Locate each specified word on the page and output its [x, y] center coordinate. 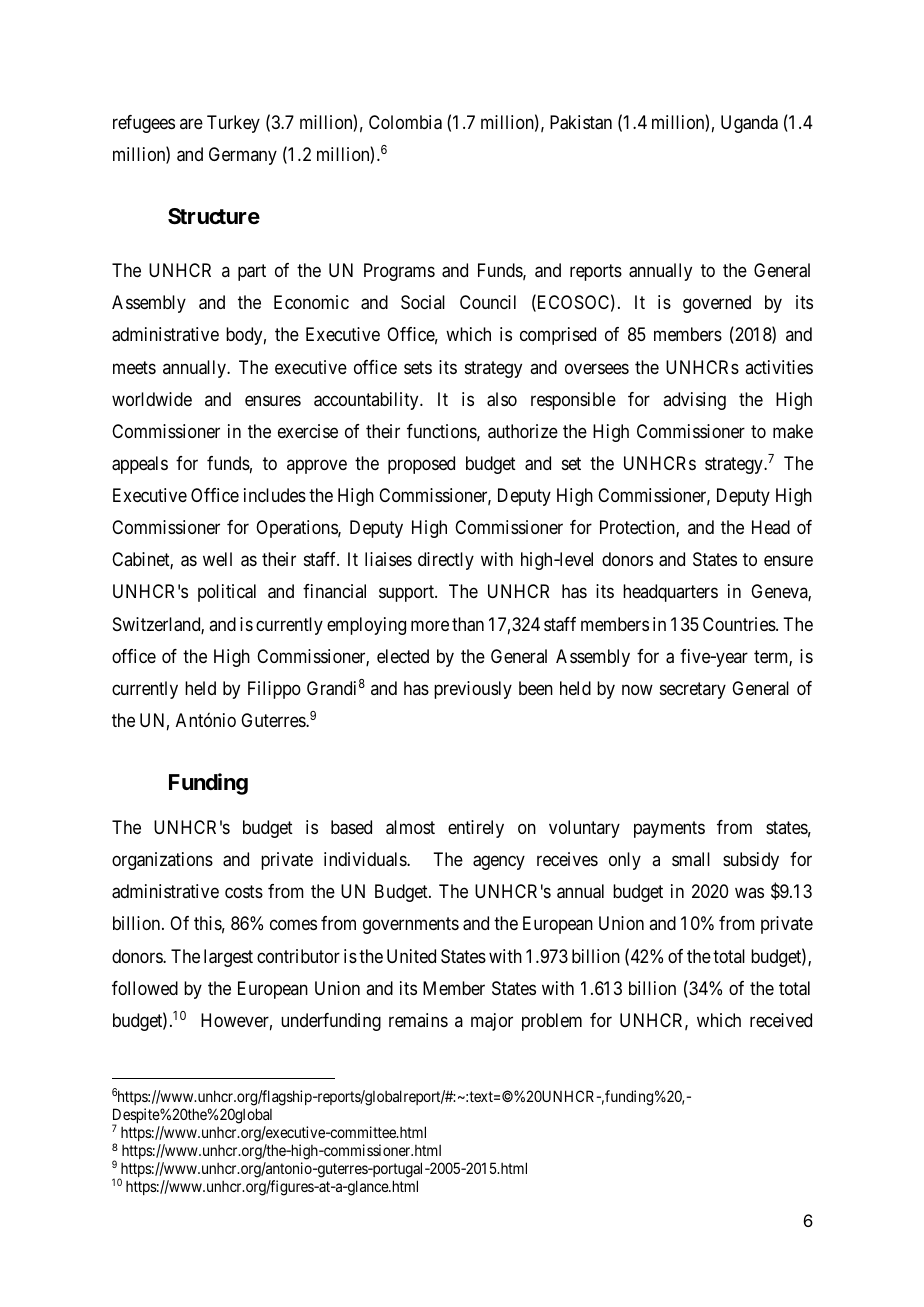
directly [446, 561]
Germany [243, 156]
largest [228, 958]
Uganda [749, 124]
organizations [162, 861]
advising [694, 401]
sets [418, 367]
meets [134, 367]
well [217, 559]
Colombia [405, 122]
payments [669, 829]
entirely [476, 829]
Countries [739, 624]
